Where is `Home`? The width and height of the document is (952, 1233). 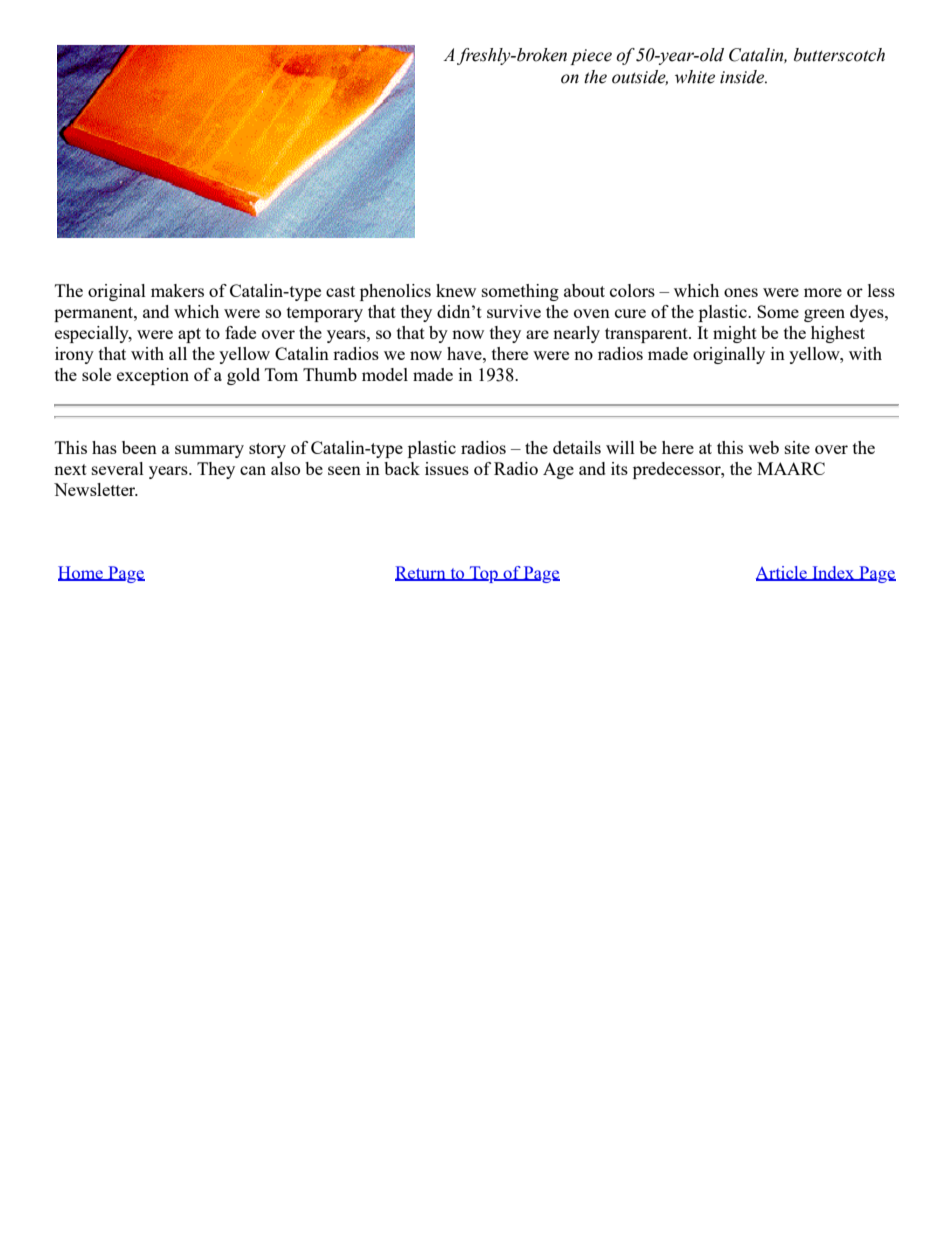 Home is located at coordinates (81, 573).
